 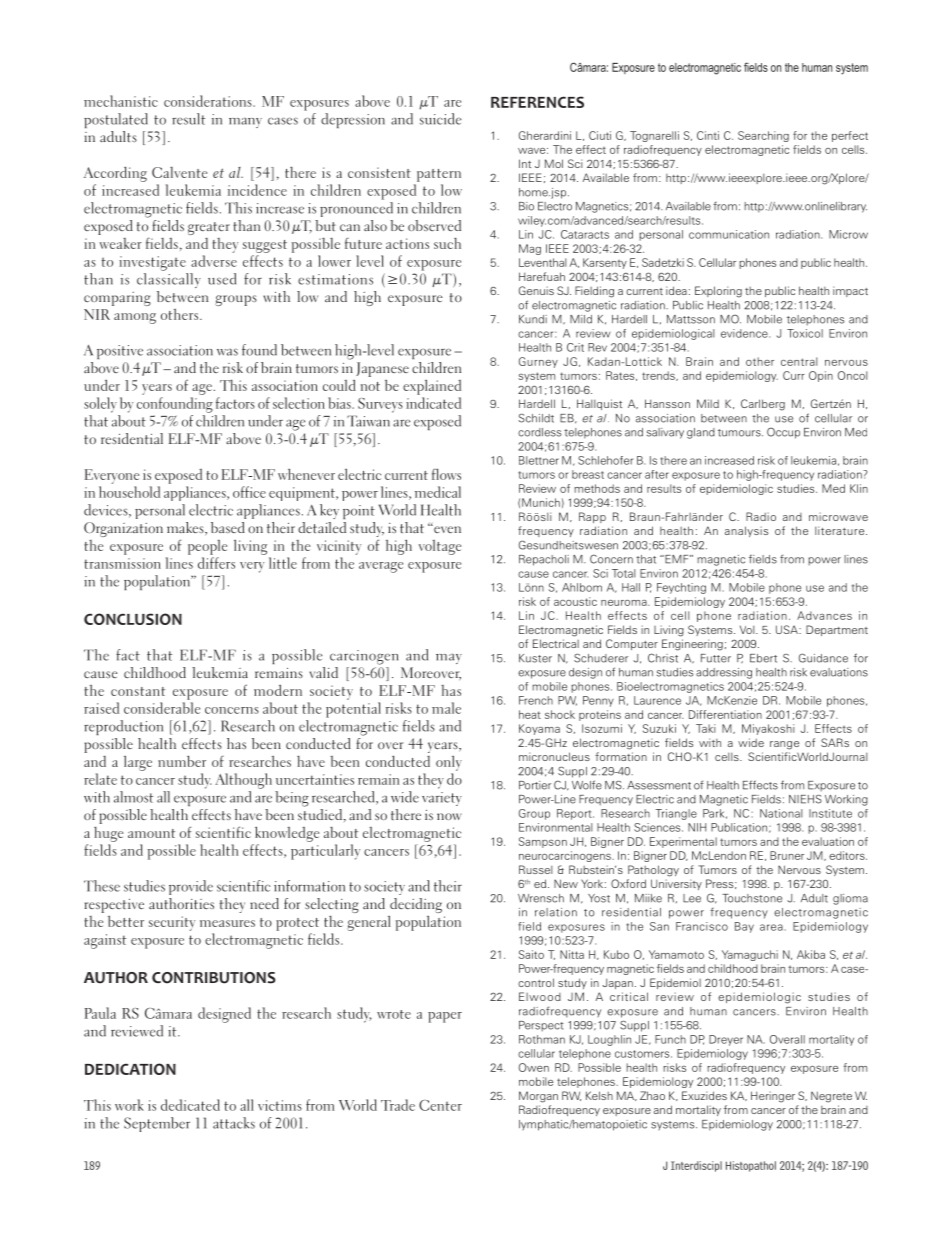 I want to click on USA, so click(x=788, y=629).
